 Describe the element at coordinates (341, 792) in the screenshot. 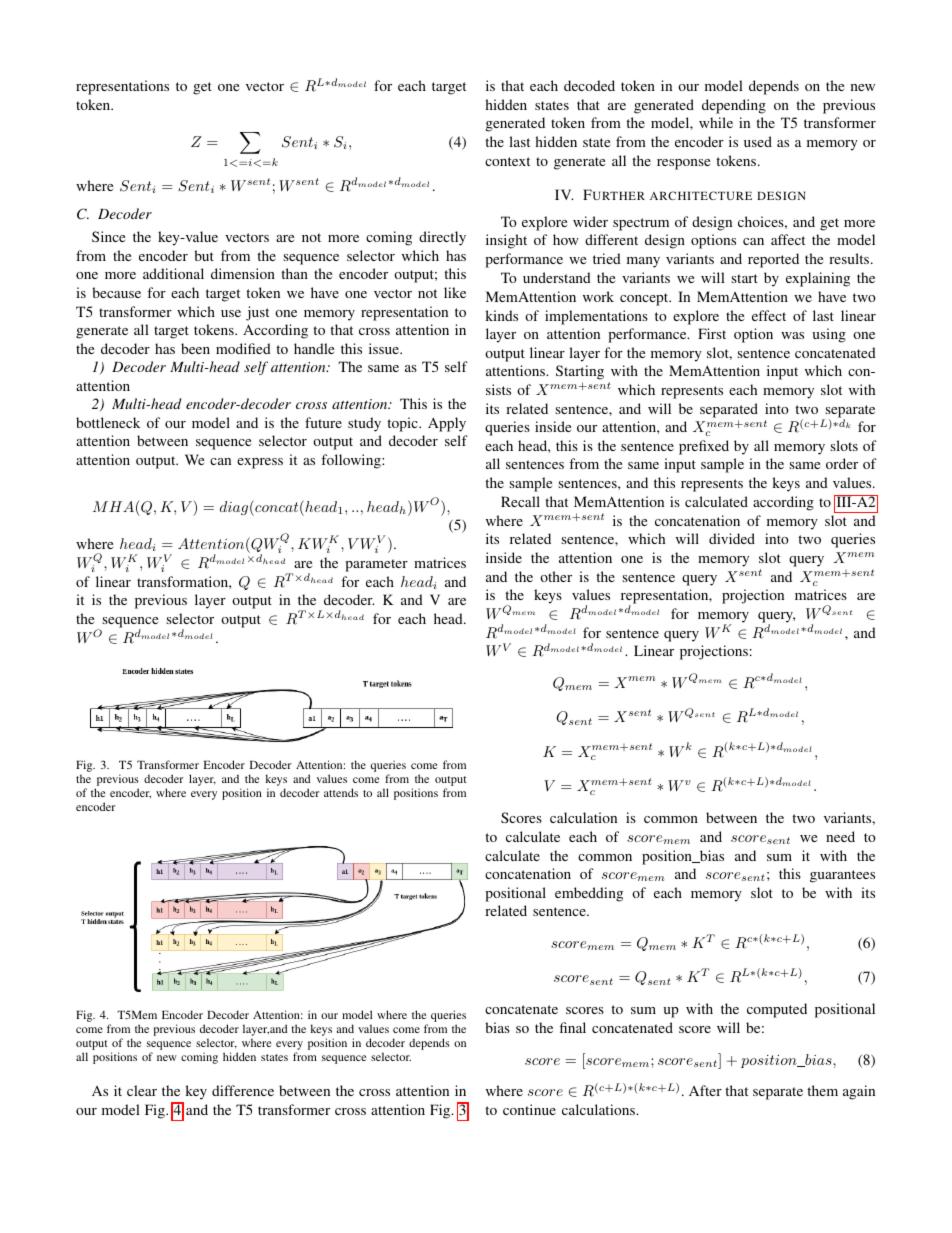

I see `attends` at that location.
